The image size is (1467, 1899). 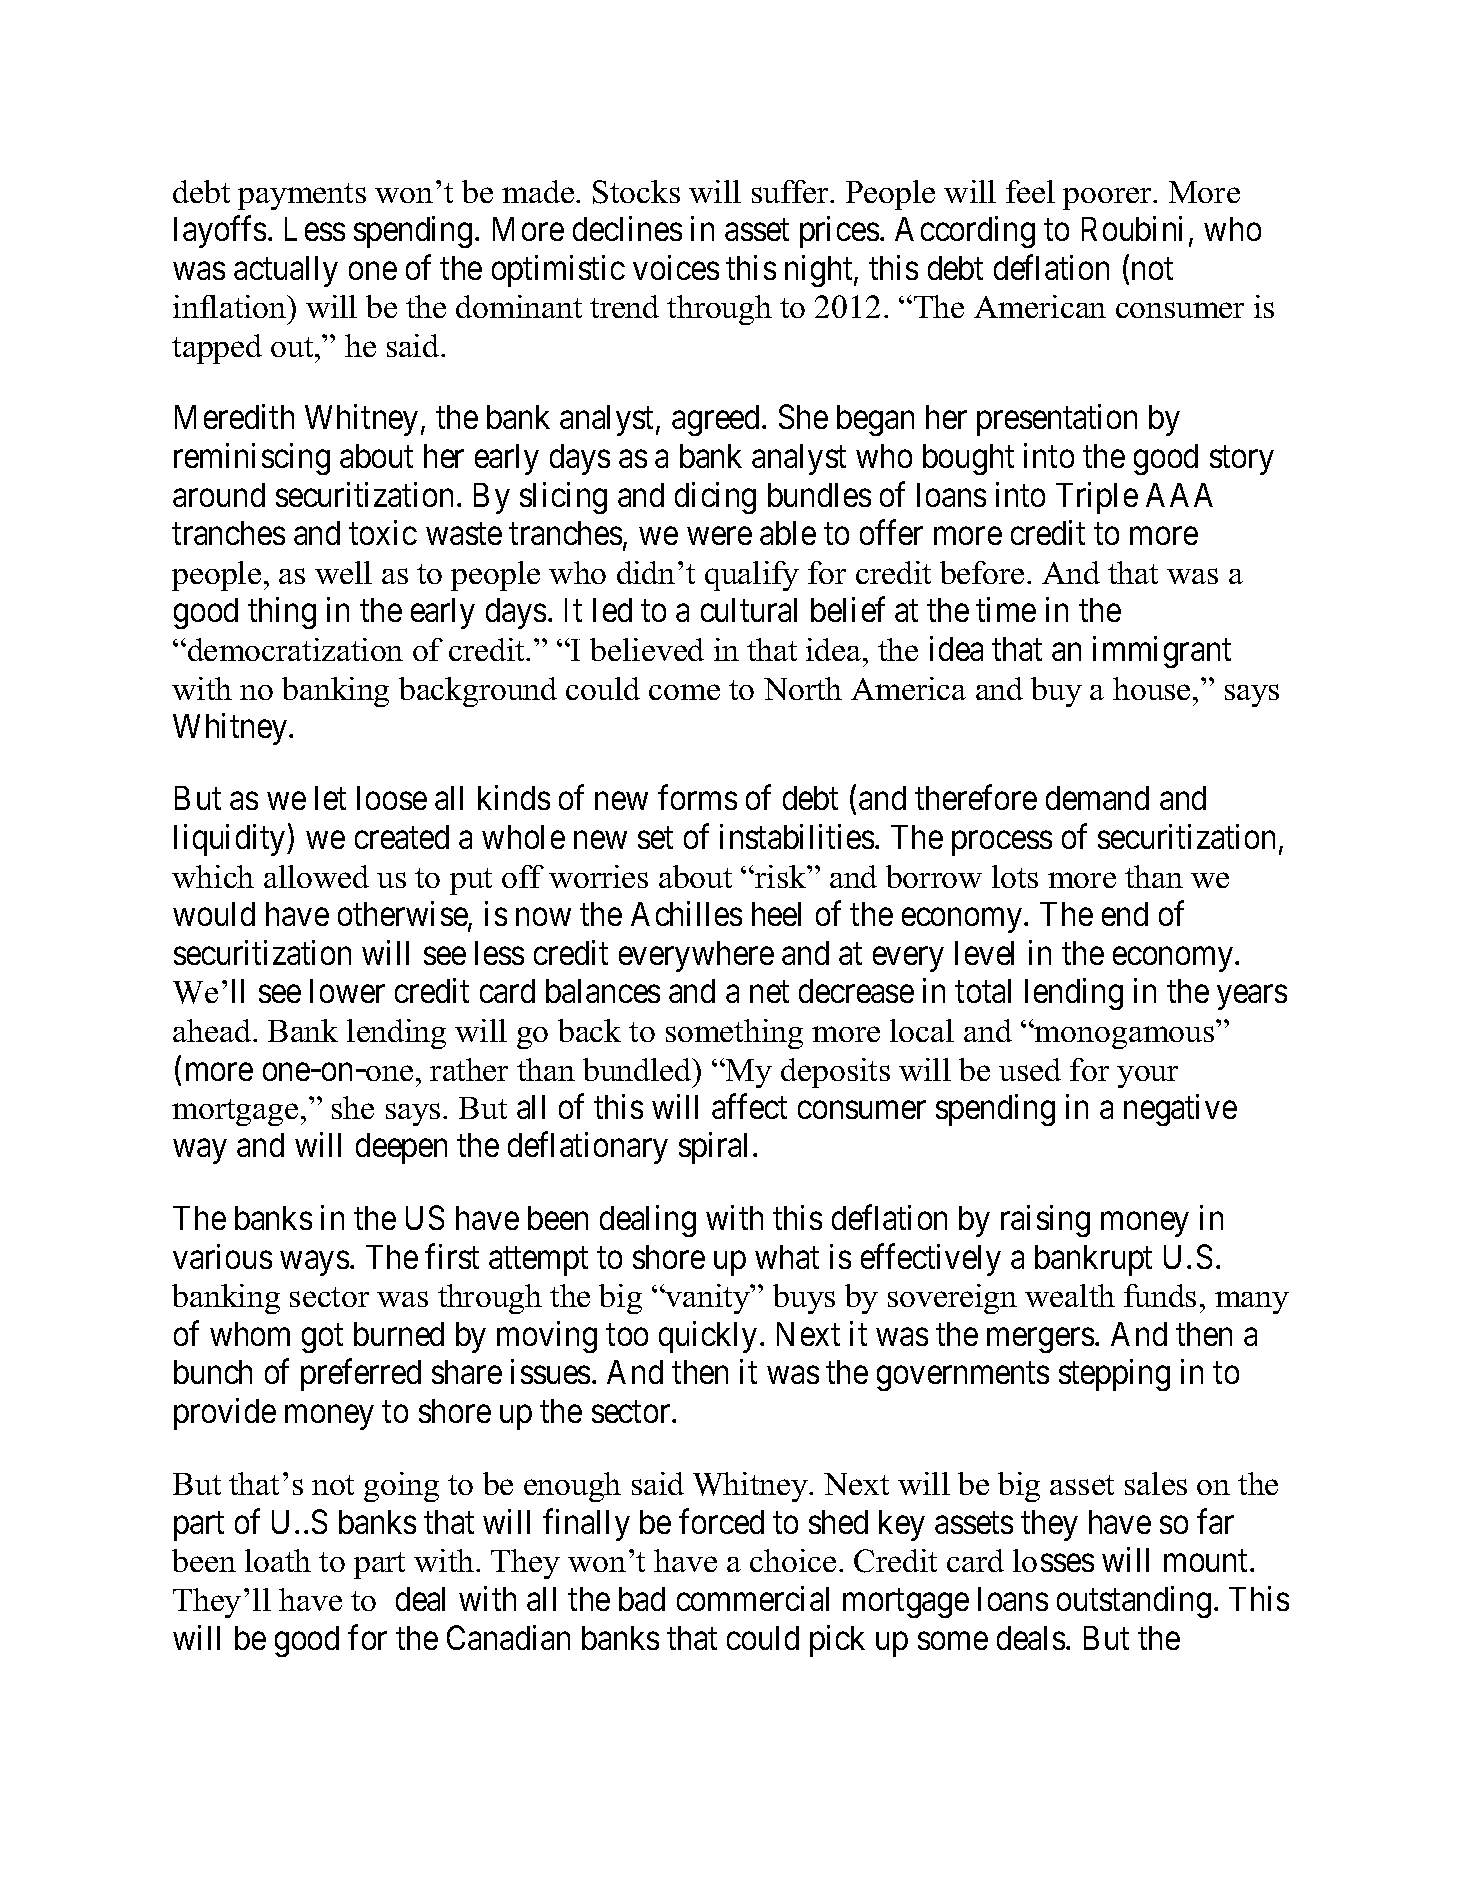 I want to click on Roubini, so click(x=1132, y=228).
